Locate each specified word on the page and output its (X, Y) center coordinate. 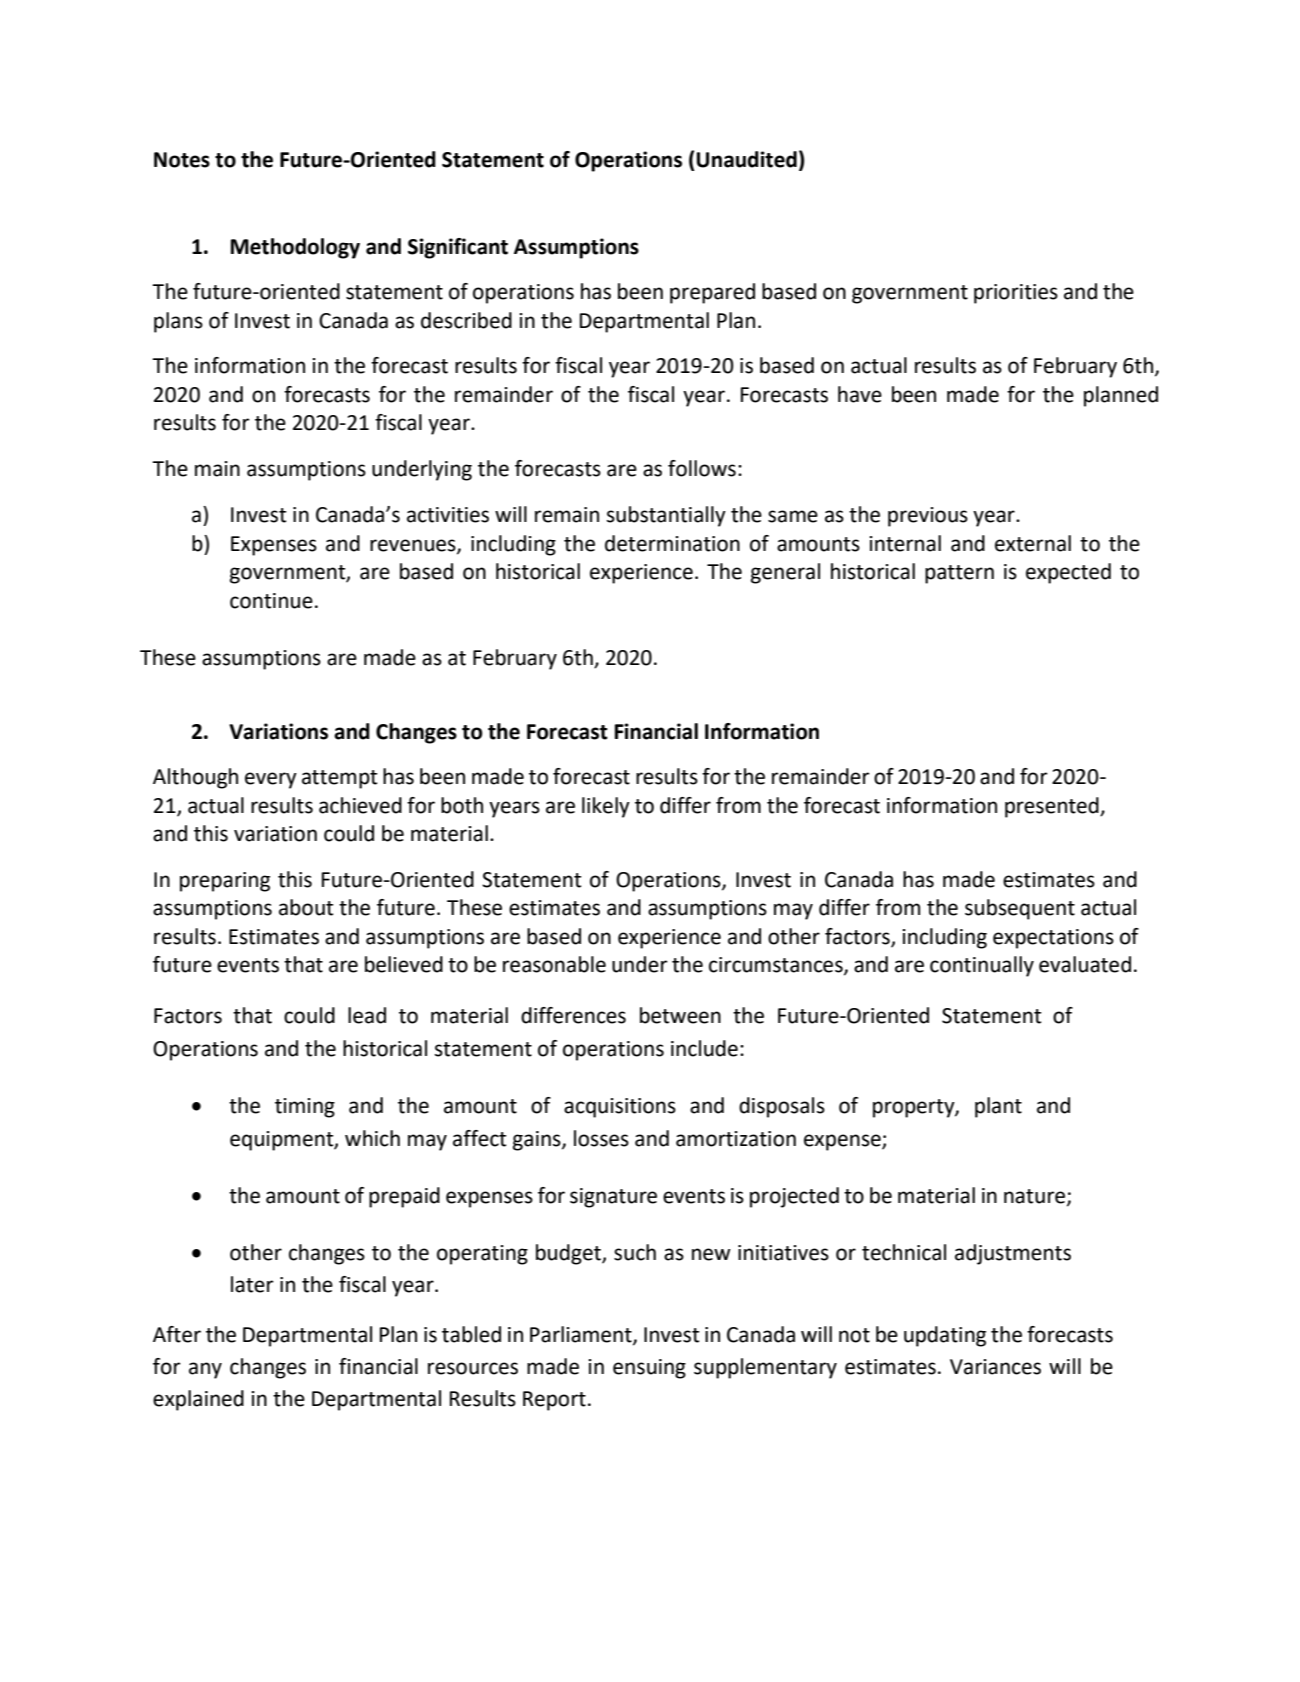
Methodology (295, 248)
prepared (712, 293)
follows (702, 468)
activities (448, 515)
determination (672, 543)
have (860, 394)
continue (271, 601)
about (306, 907)
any (205, 1370)
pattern (959, 574)
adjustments (1013, 1254)
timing (305, 1108)
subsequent (1020, 909)
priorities (1016, 294)
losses (601, 1138)
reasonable (554, 964)
